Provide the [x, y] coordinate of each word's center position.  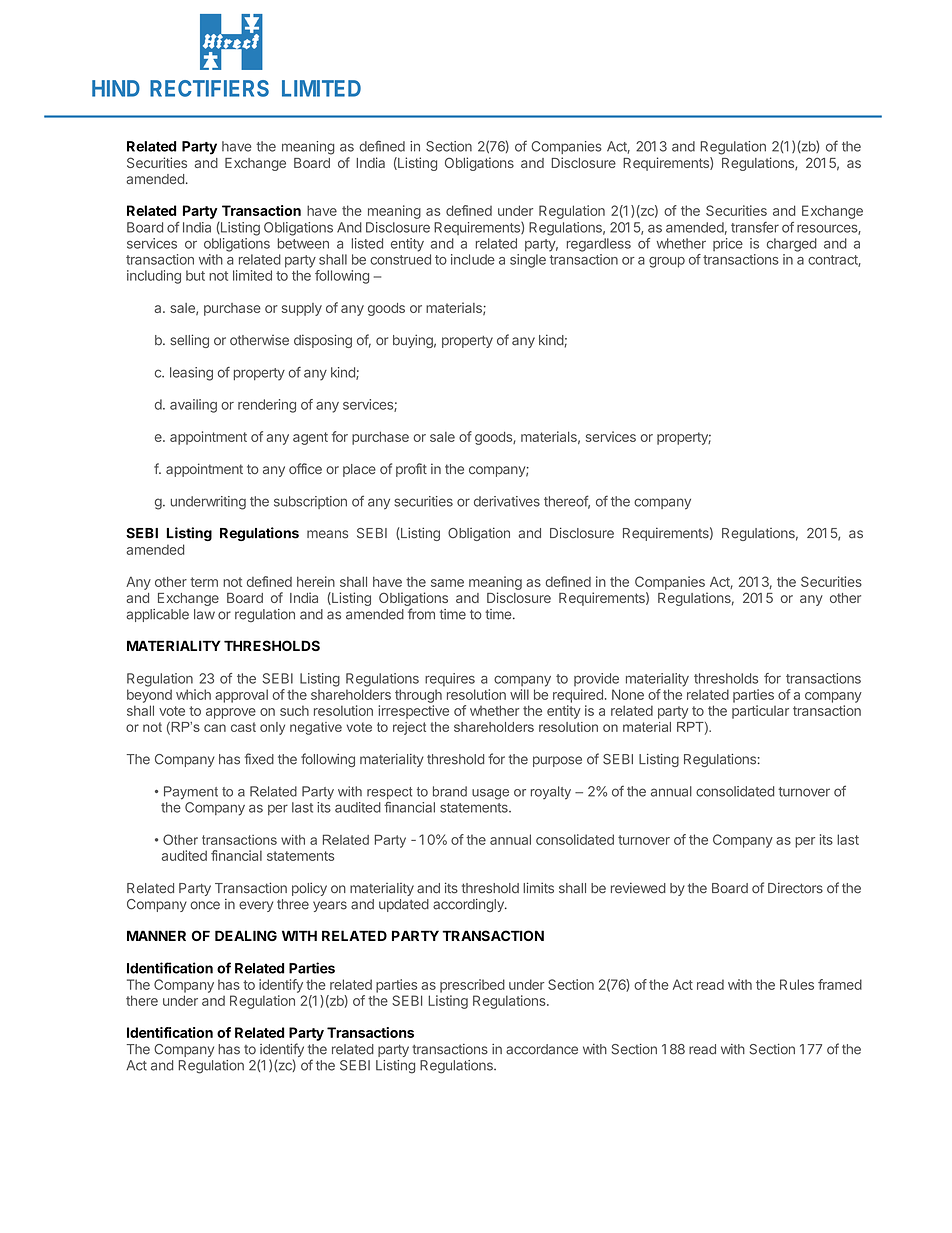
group [667, 262]
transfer [755, 227]
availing [193, 406]
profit [411, 470]
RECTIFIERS [209, 88]
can [215, 728]
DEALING [246, 935]
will [519, 694]
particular [760, 712]
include [473, 259]
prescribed [472, 986]
